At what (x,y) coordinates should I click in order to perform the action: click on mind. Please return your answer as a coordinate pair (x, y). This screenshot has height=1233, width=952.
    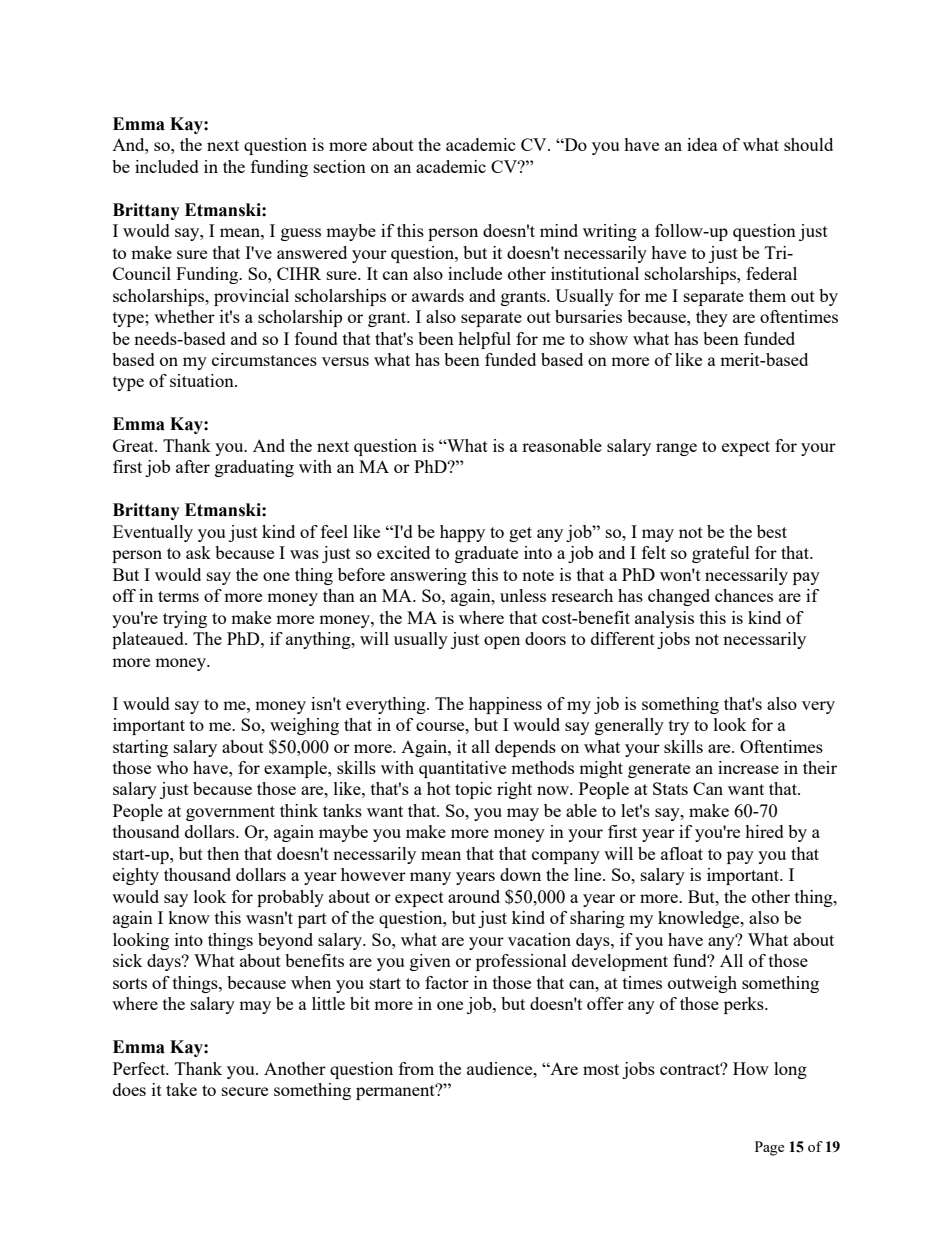
    Looking at the image, I should click on (559, 230).
